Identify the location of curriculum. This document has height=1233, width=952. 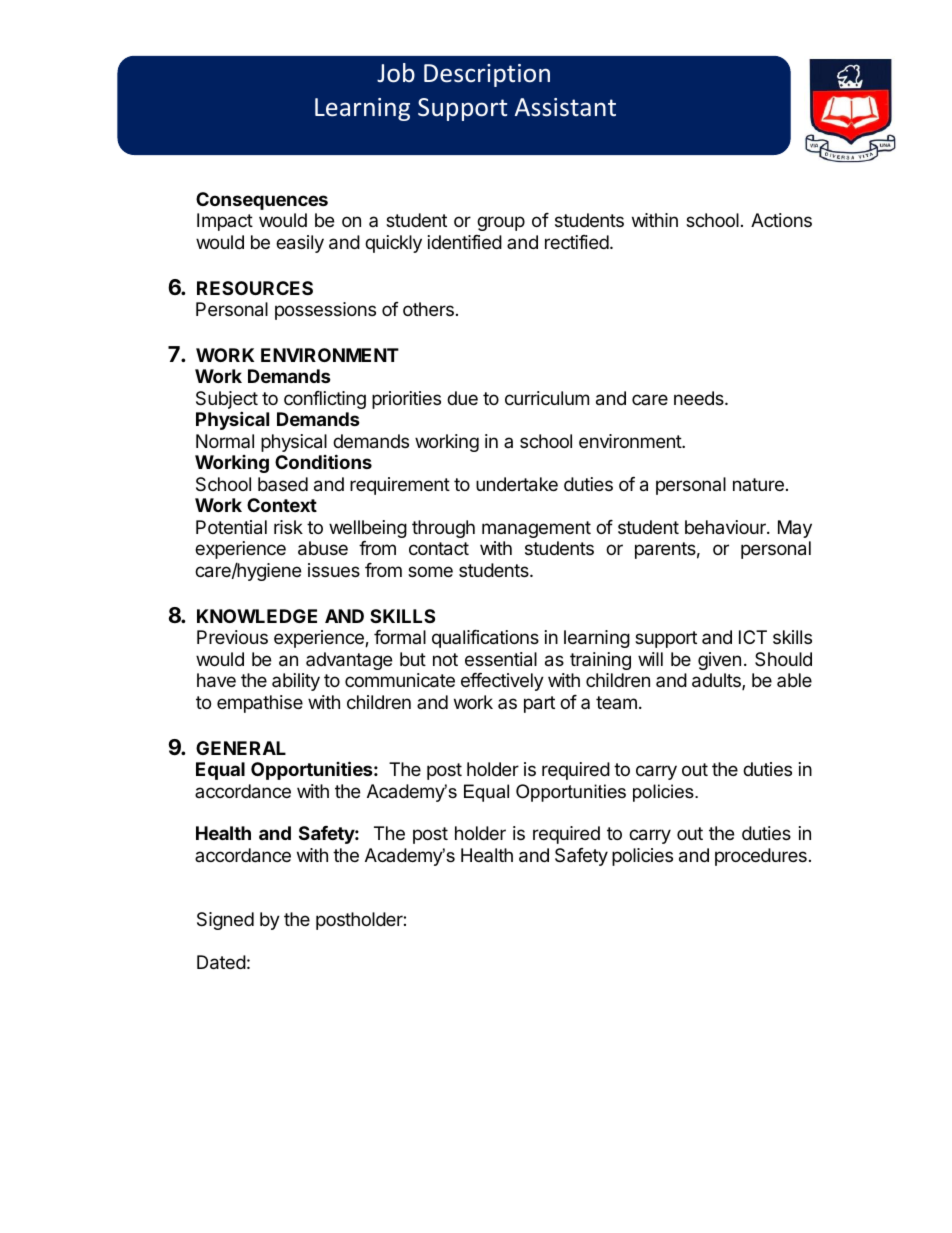
(547, 398).
